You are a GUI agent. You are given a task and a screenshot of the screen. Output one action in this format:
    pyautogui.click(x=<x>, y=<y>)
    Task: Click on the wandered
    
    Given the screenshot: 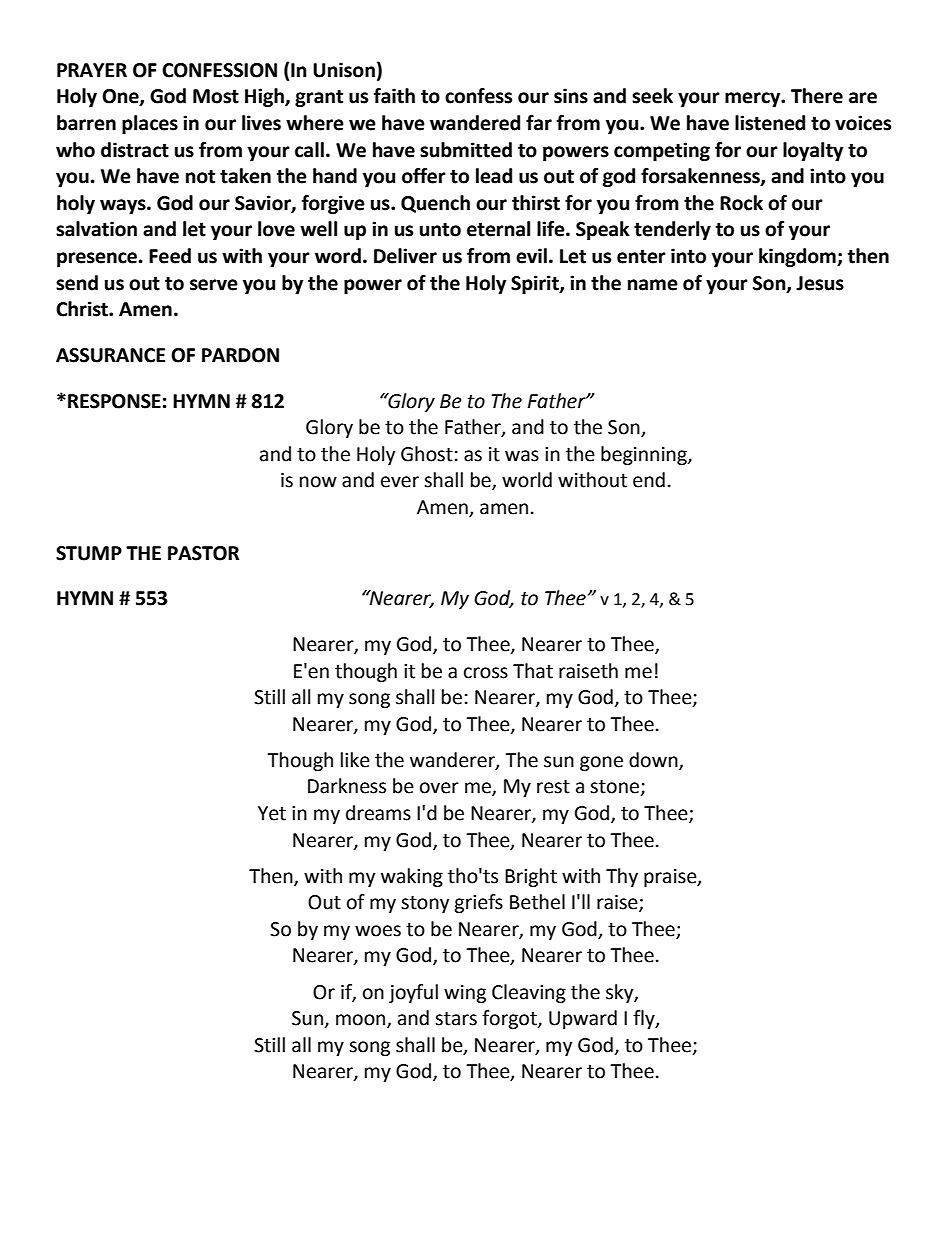 What is the action you would take?
    pyautogui.click(x=475, y=123)
